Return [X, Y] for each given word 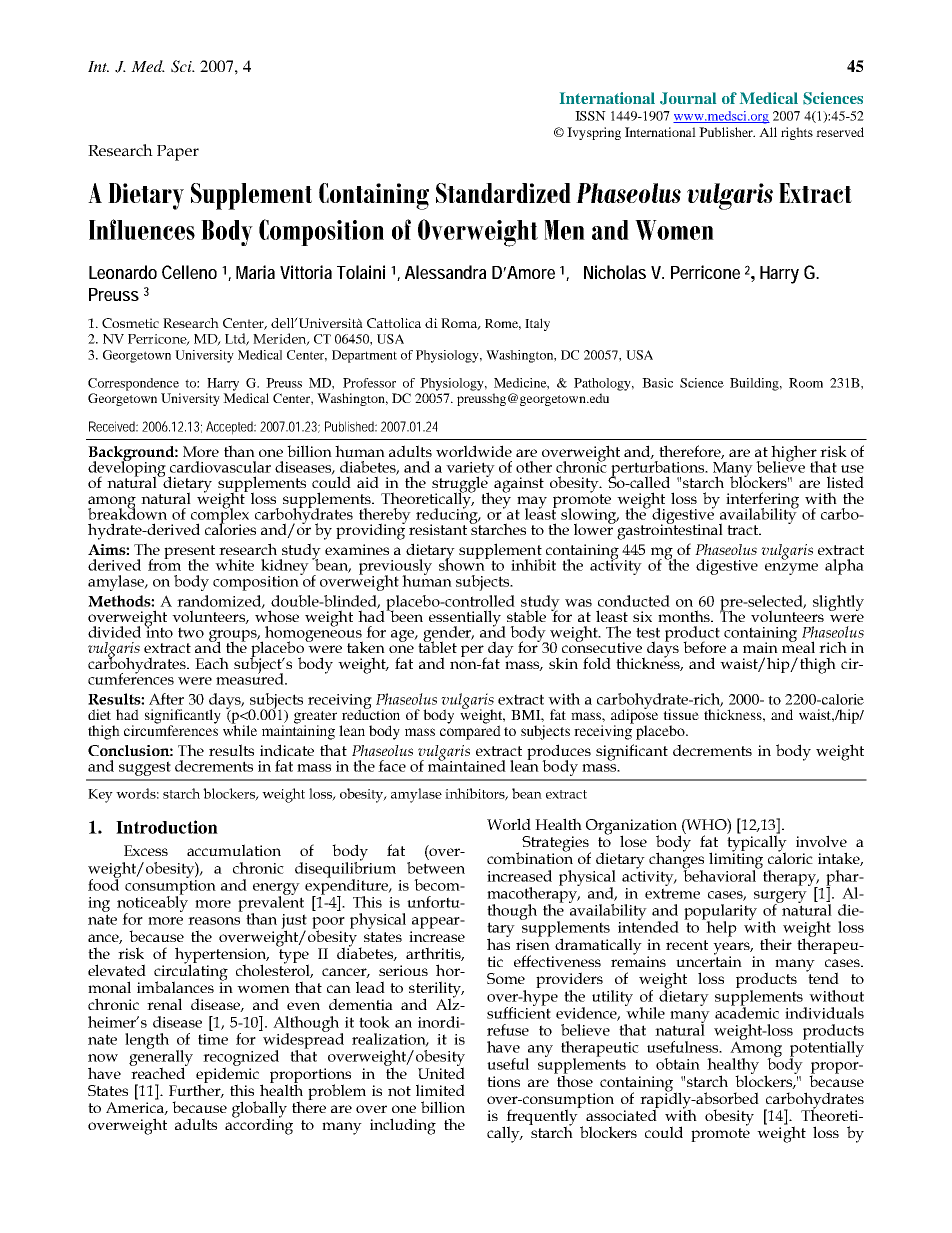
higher [794, 454]
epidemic [227, 1075]
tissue [681, 714]
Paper [178, 153]
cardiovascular [220, 467]
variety [470, 471]
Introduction [167, 827]
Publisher [727, 132]
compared [470, 731]
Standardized [503, 193]
